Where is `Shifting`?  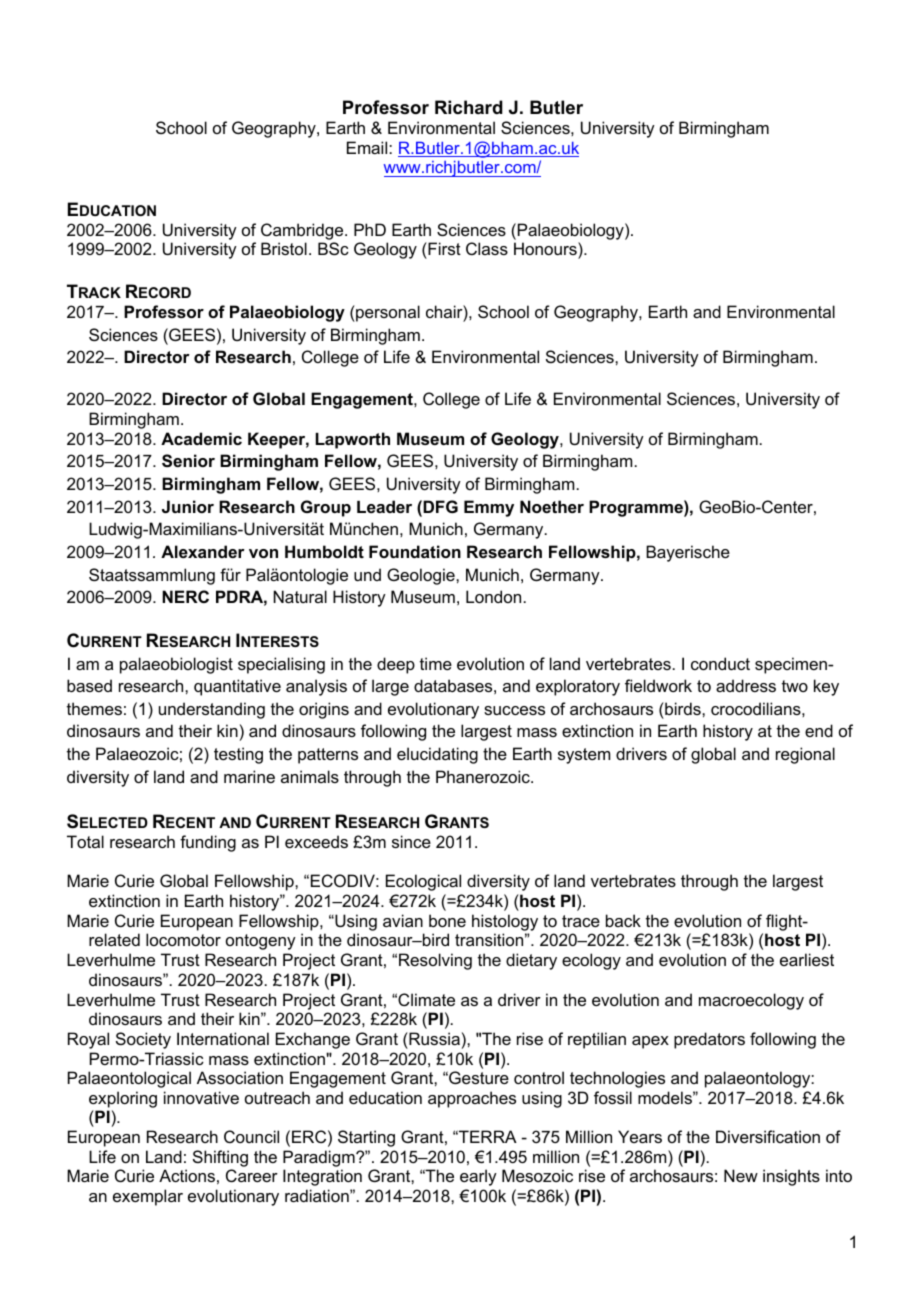 Shifting is located at coordinates (220, 1158).
